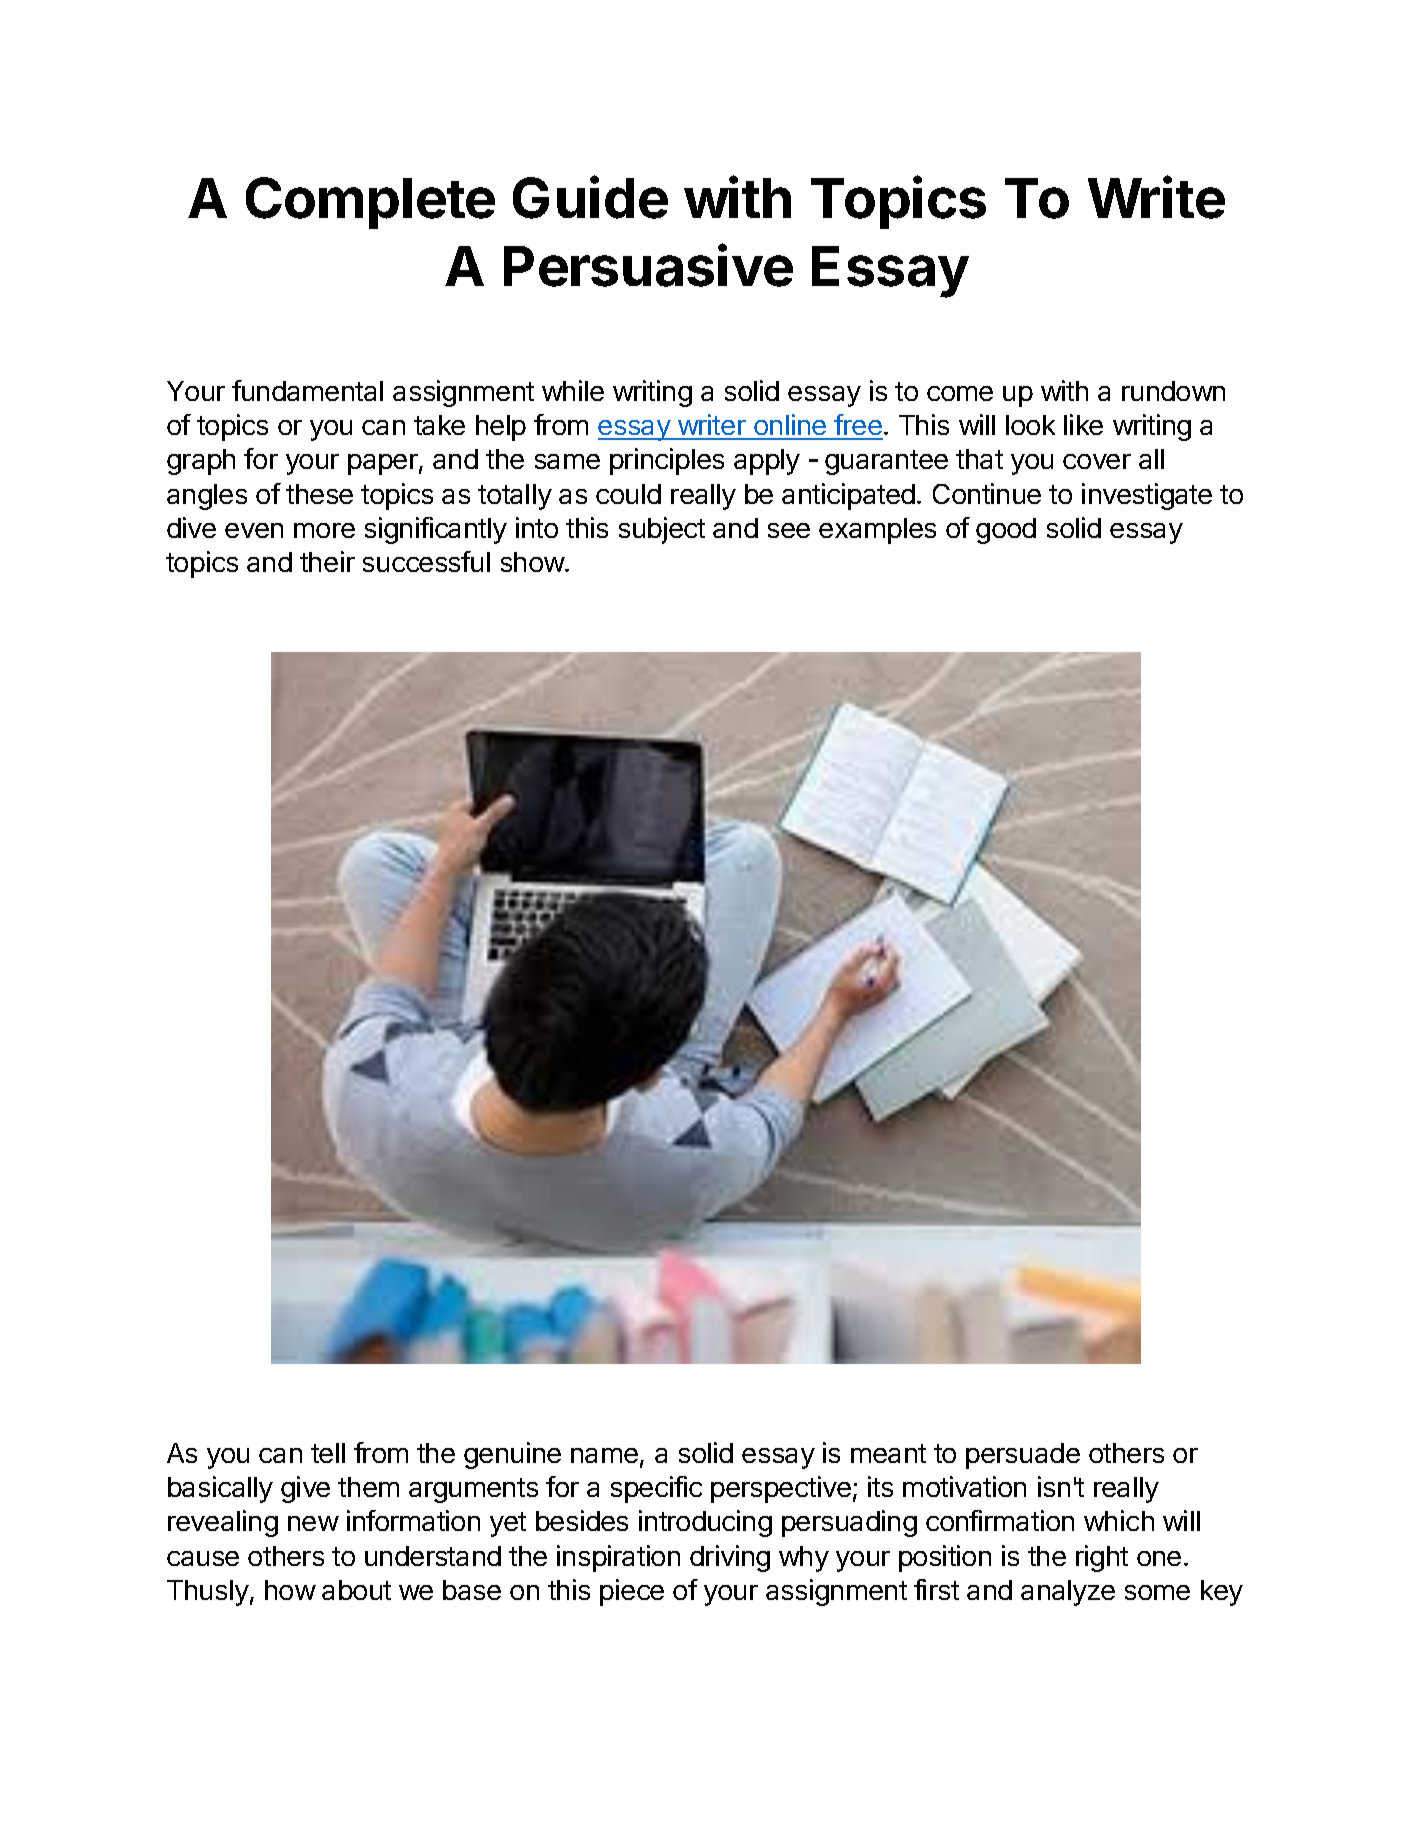 This document has height=1828, width=1413. What do you see at coordinates (426, 561) in the document?
I see `successful` at bounding box center [426, 561].
